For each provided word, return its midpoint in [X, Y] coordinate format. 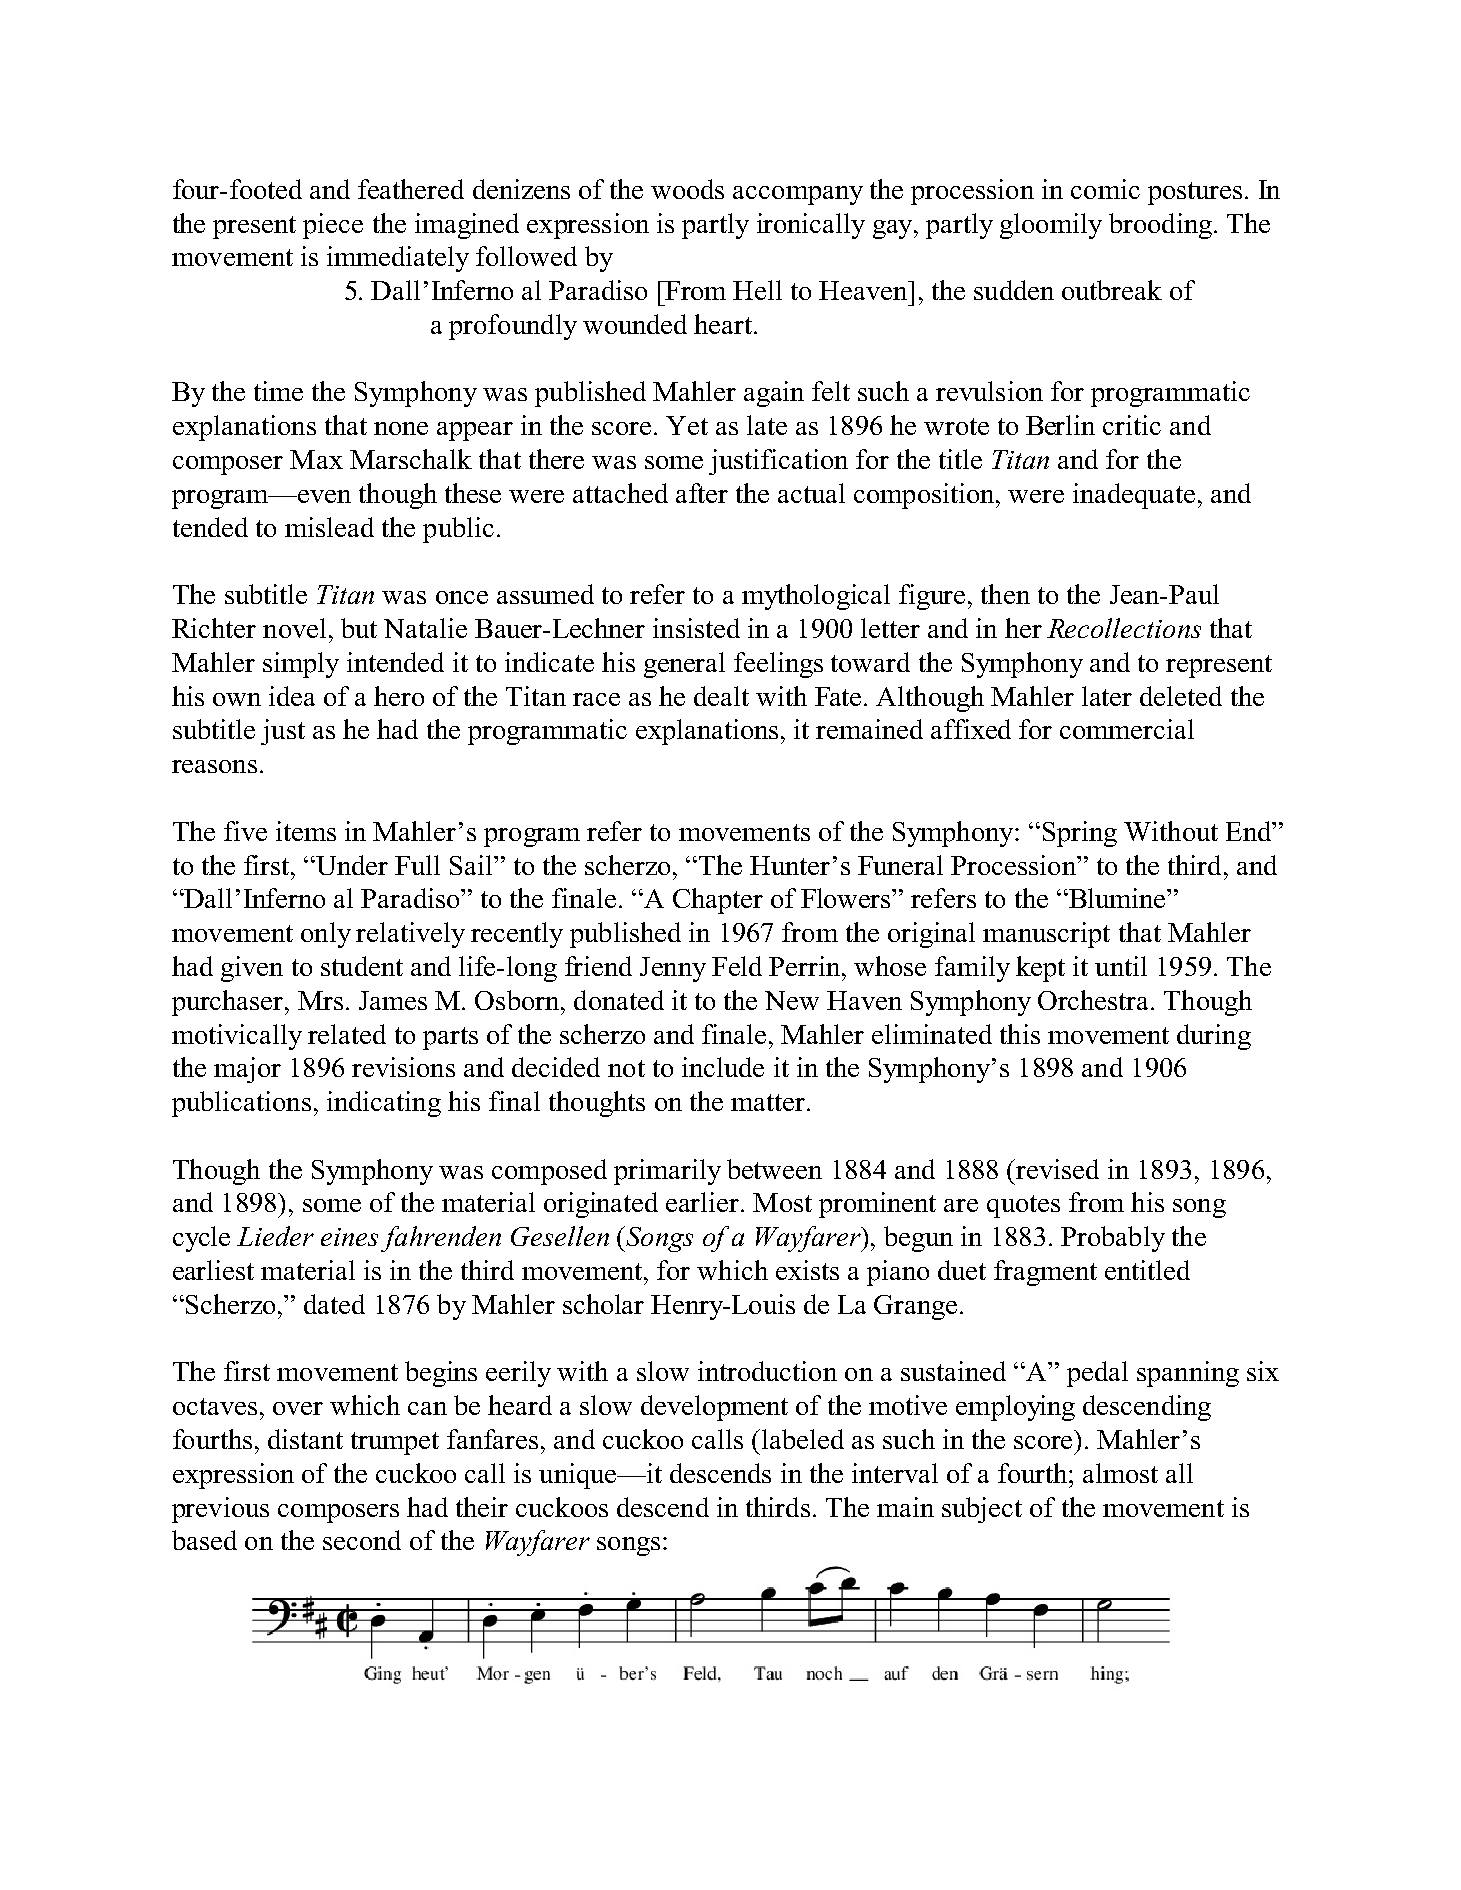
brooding [1160, 226]
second [362, 1540]
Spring [1080, 834]
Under [351, 865]
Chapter [718, 901]
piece [333, 226]
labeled [803, 1439]
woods [687, 189]
